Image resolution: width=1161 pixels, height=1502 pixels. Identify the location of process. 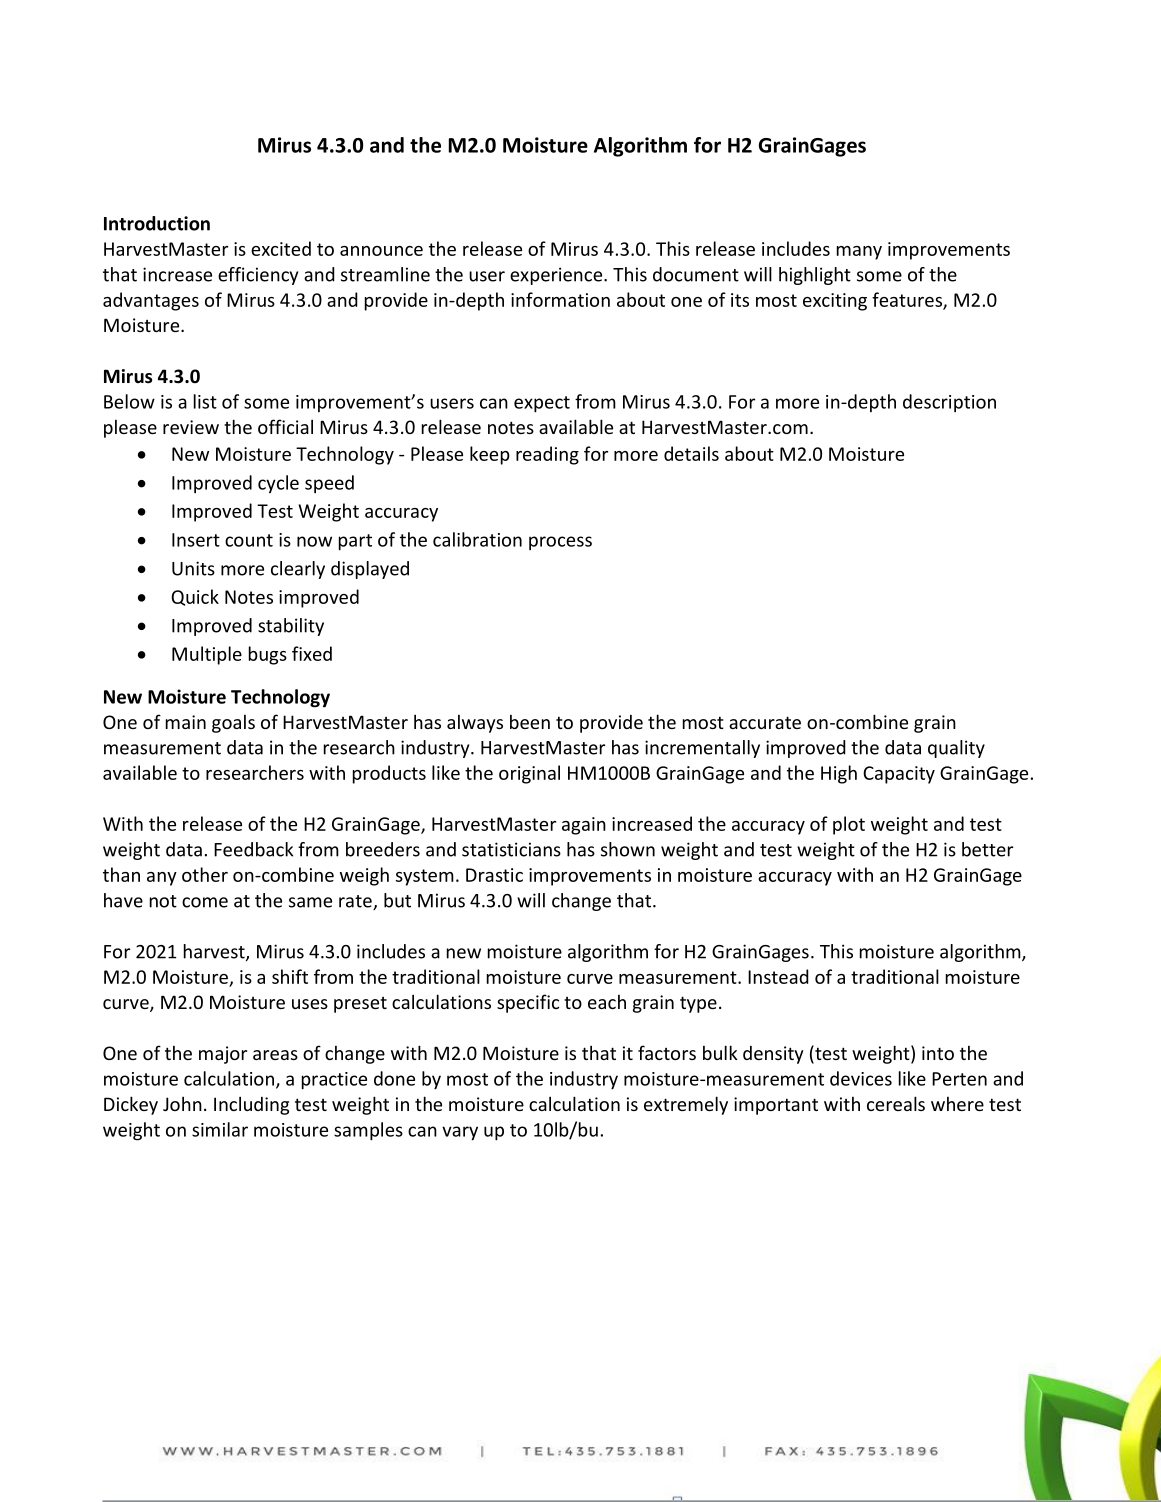
(560, 543).
